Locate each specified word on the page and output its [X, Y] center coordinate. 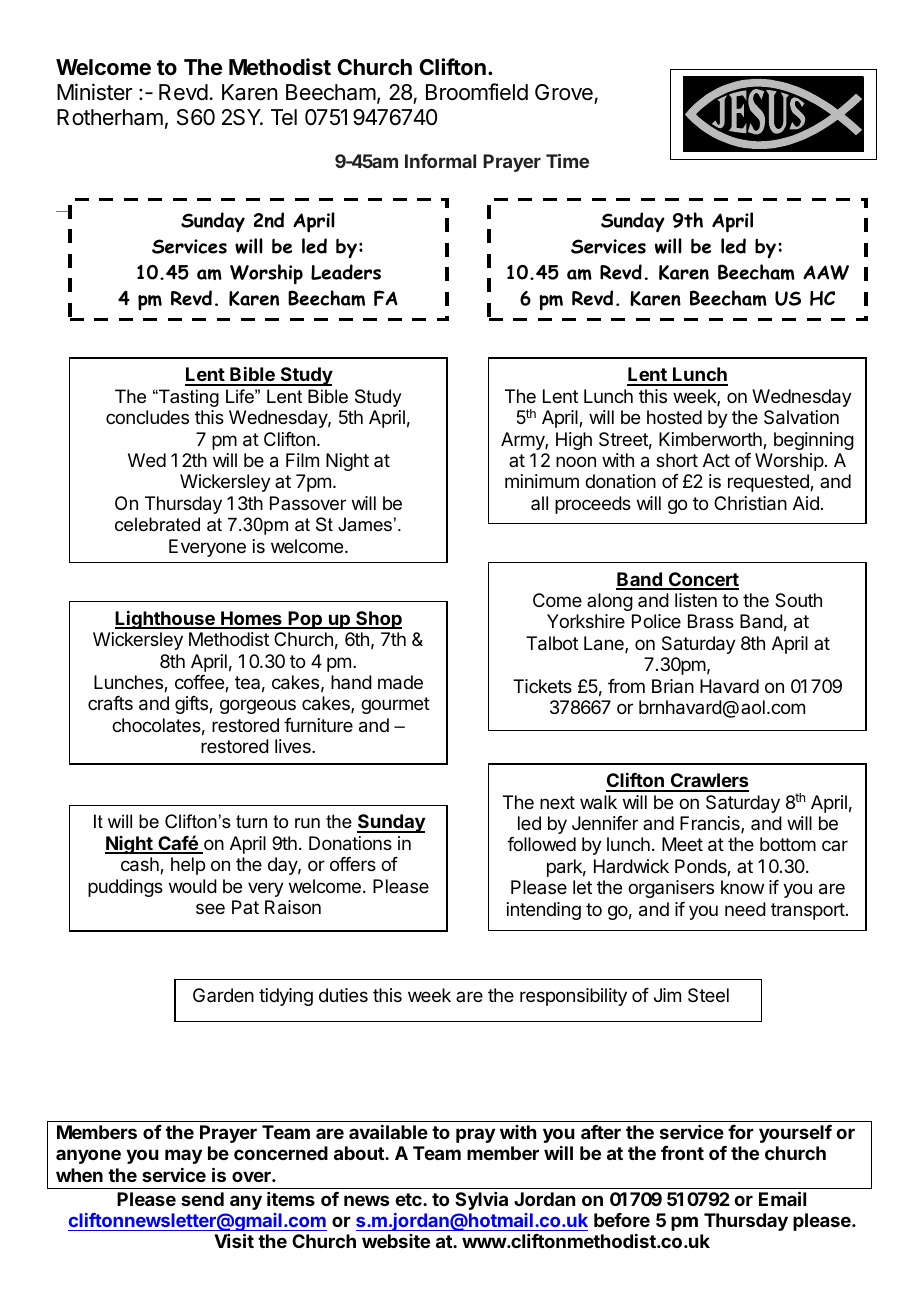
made [400, 682]
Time [567, 161]
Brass [711, 621]
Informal [440, 161]
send [202, 1199]
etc [409, 1199]
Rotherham [110, 117]
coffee [200, 683]
